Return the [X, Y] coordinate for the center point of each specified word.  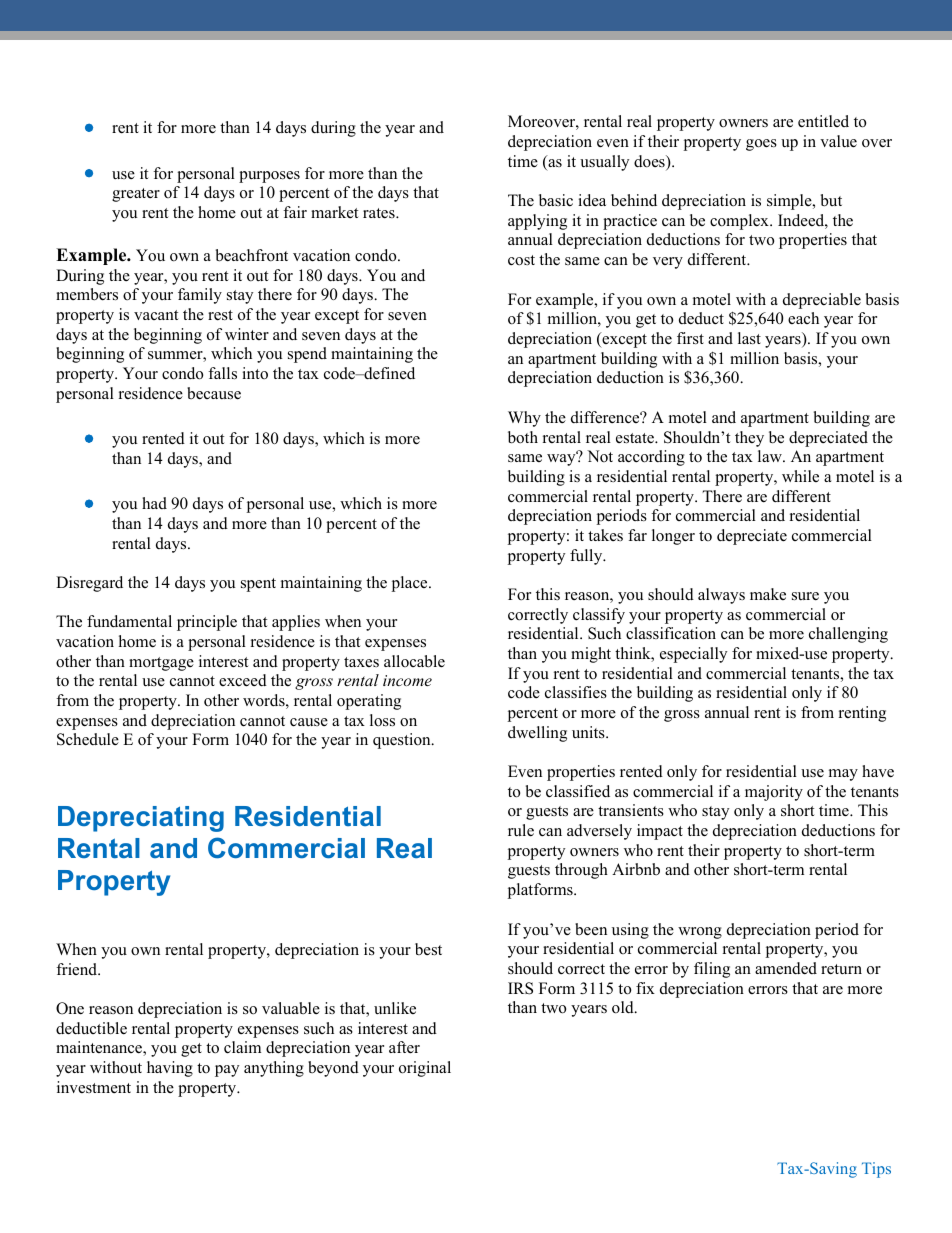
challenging [848, 635]
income [407, 680]
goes [761, 145]
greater [136, 195]
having [170, 1069]
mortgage [161, 664]
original [425, 1069]
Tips [876, 1170]
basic [556, 200]
